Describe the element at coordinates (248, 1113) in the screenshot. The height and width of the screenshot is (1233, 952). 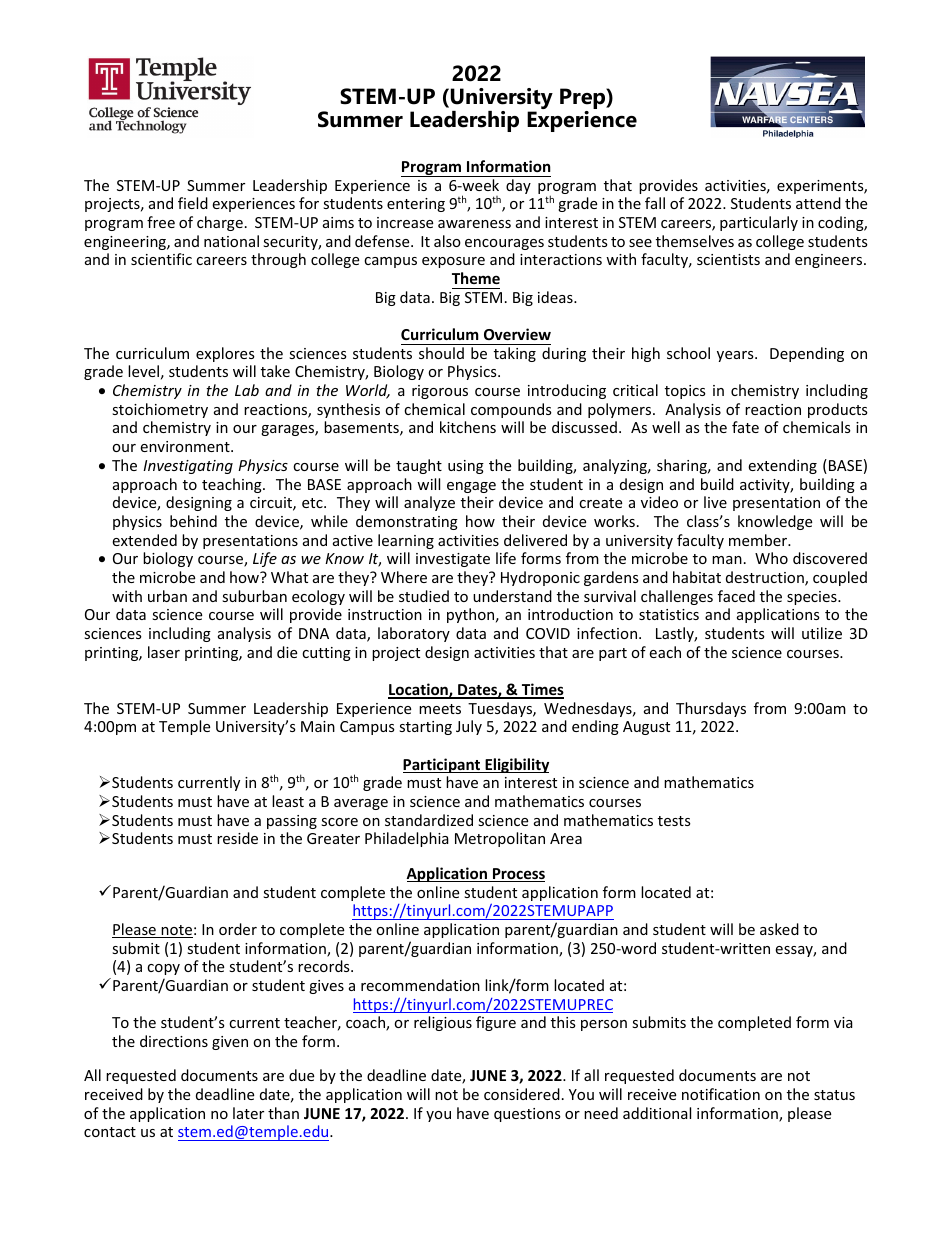
I see `later` at that location.
